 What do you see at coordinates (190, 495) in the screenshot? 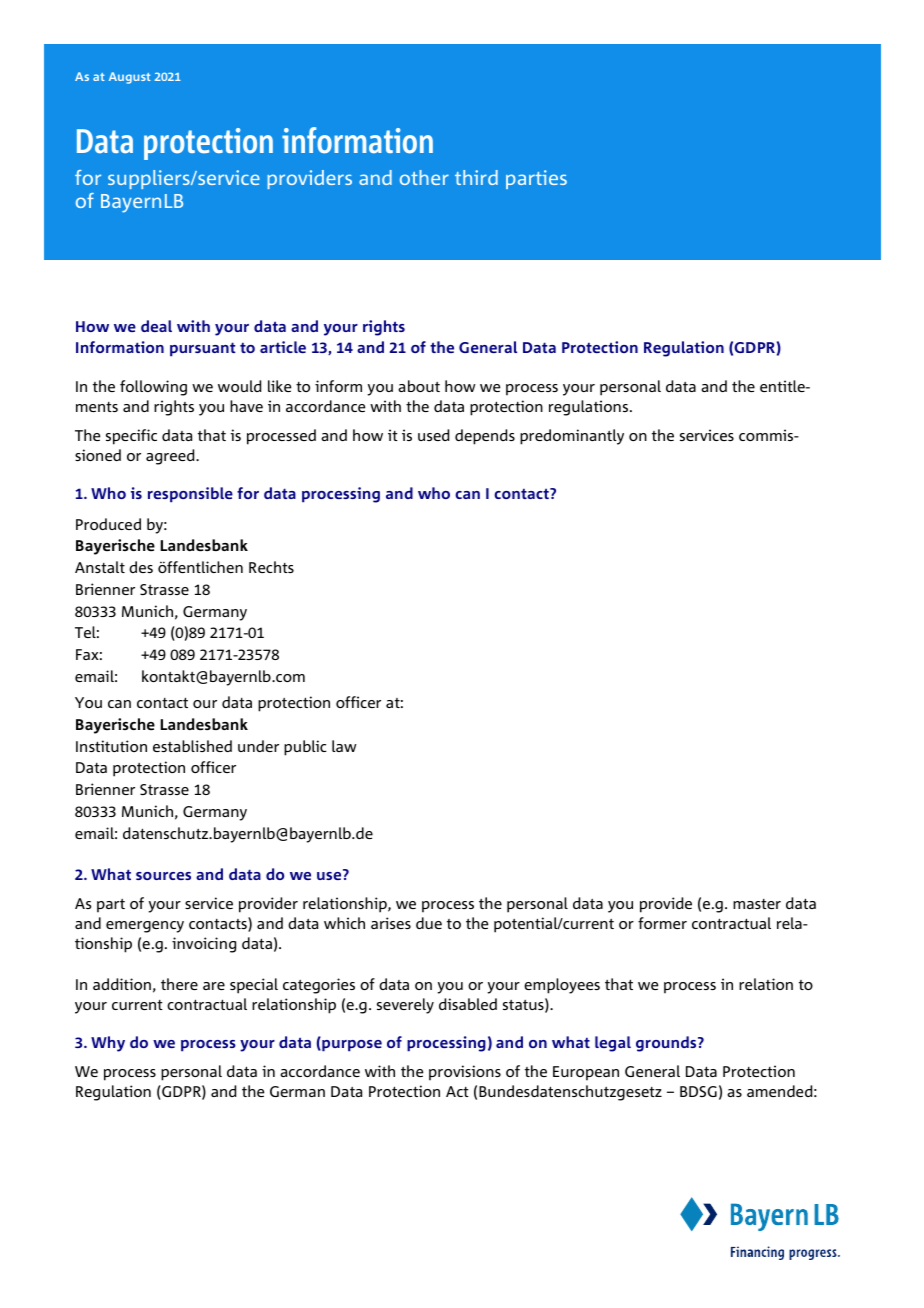
I see `responsible` at bounding box center [190, 495].
